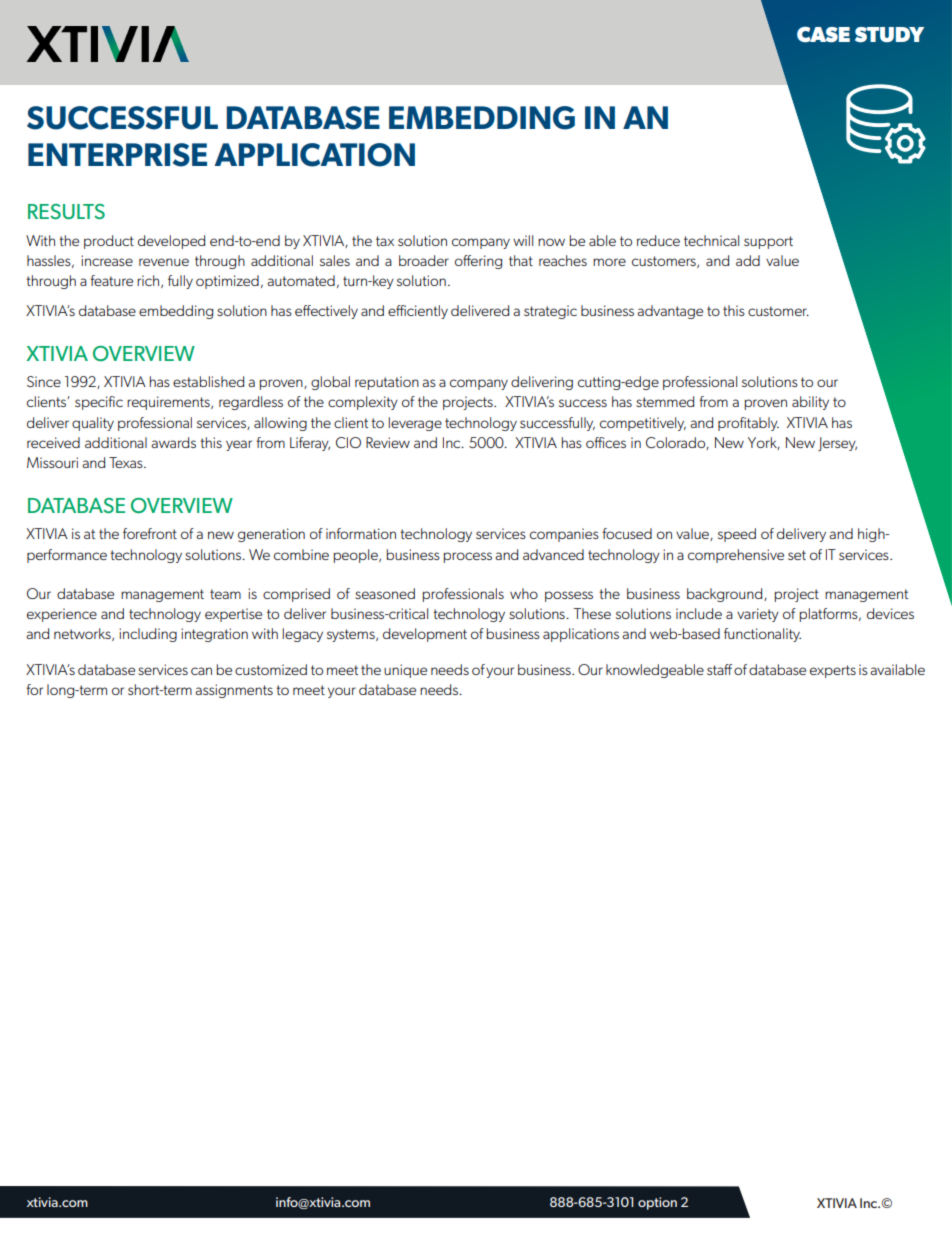 Image resolution: width=952 pixels, height=1233 pixels. What do you see at coordinates (768, 242) in the document?
I see `support` at bounding box center [768, 242].
